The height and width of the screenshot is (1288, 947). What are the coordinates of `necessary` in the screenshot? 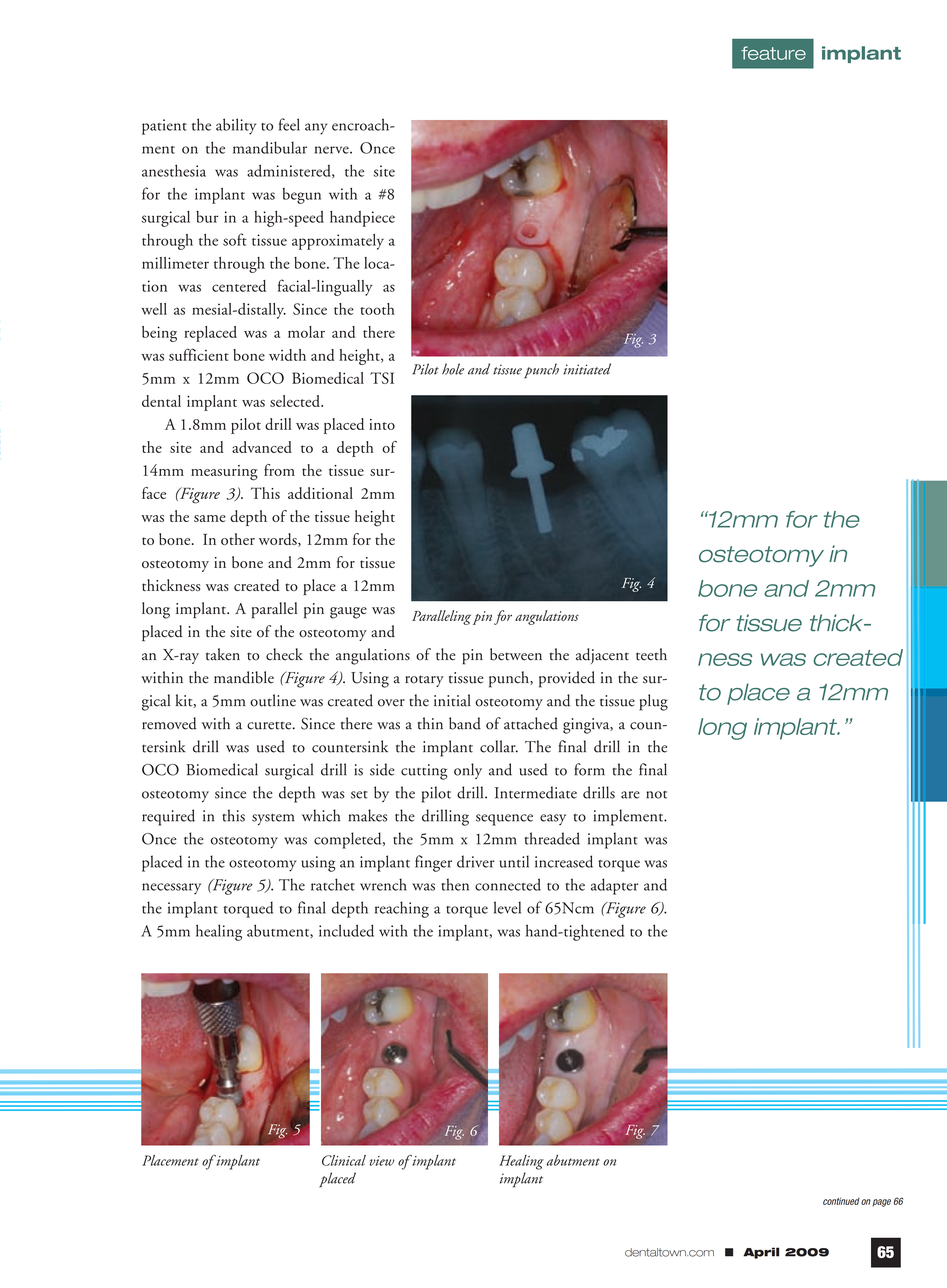 It's located at (171, 889).
